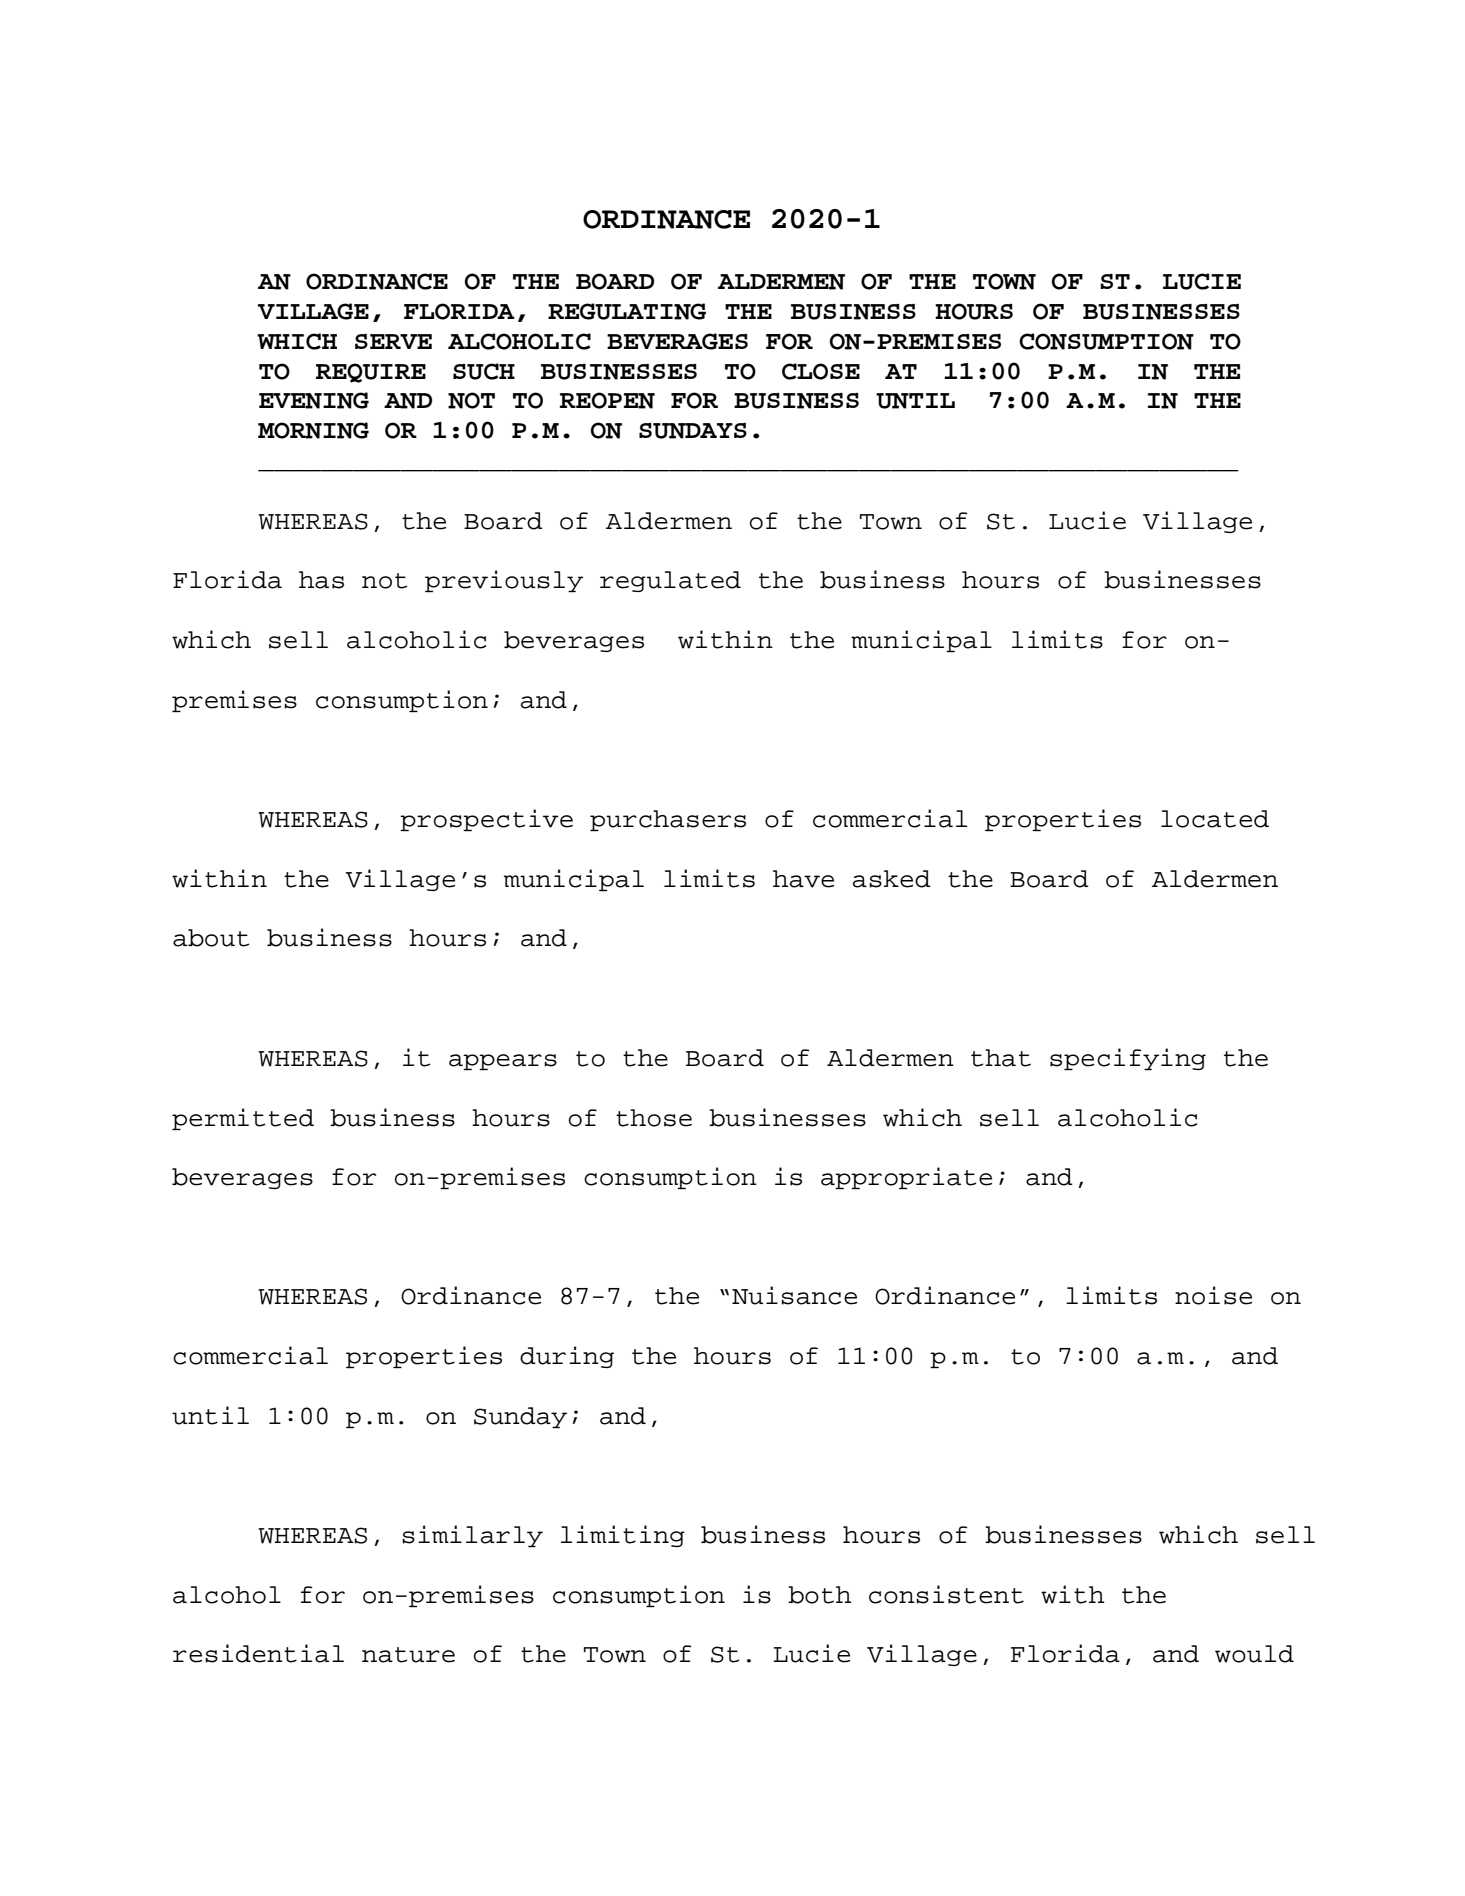 This screenshot has height=1896, width=1465. What do you see at coordinates (1213, 1295) in the screenshot?
I see `noise` at bounding box center [1213, 1295].
